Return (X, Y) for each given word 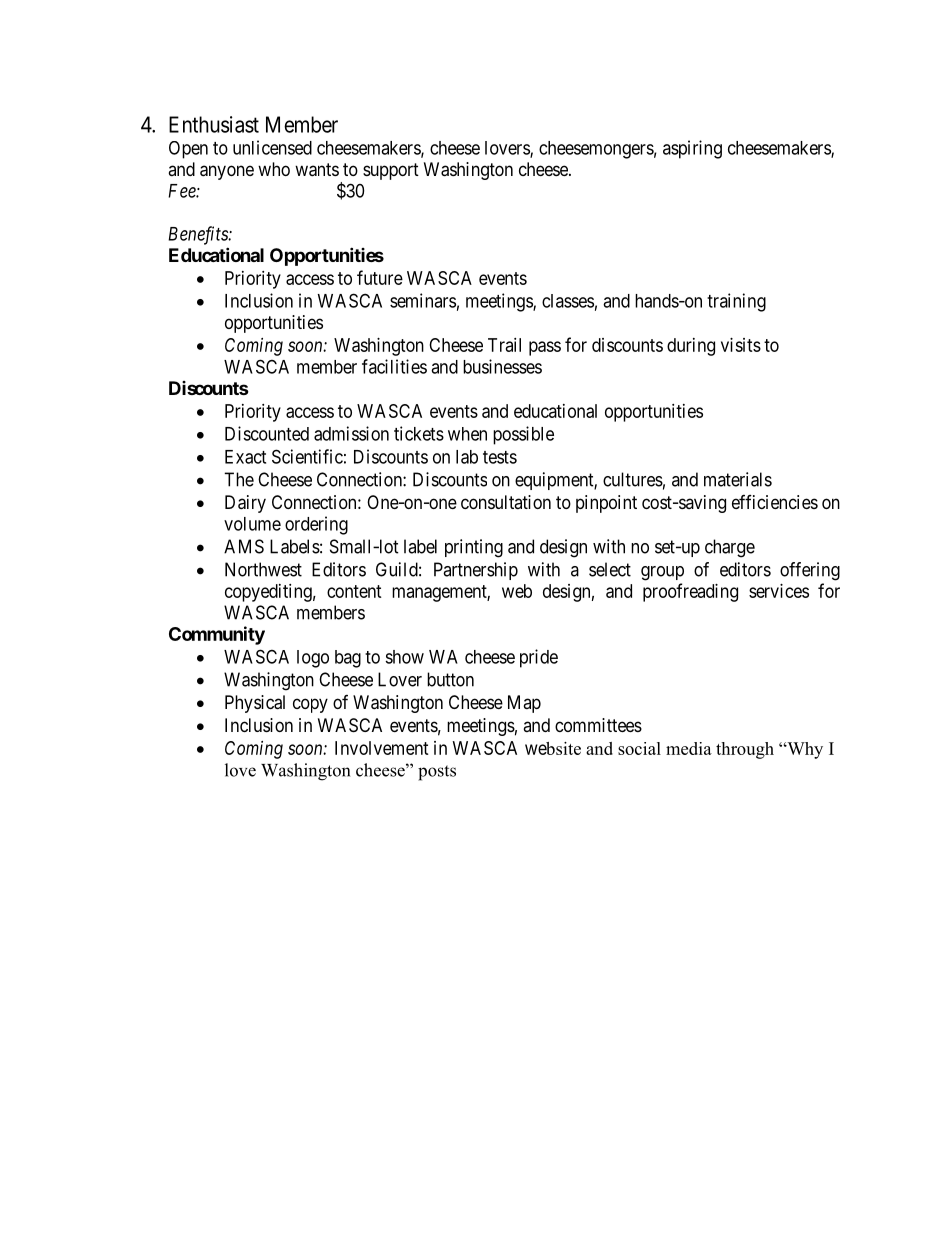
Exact (245, 457)
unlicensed (272, 147)
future (380, 277)
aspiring (692, 149)
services (779, 591)
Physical (255, 704)
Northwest (263, 569)
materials (738, 479)
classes (568, 301)
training (736, 302)
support (391, 171)
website (553, 748)
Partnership (476, 571)
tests (500, 457)
